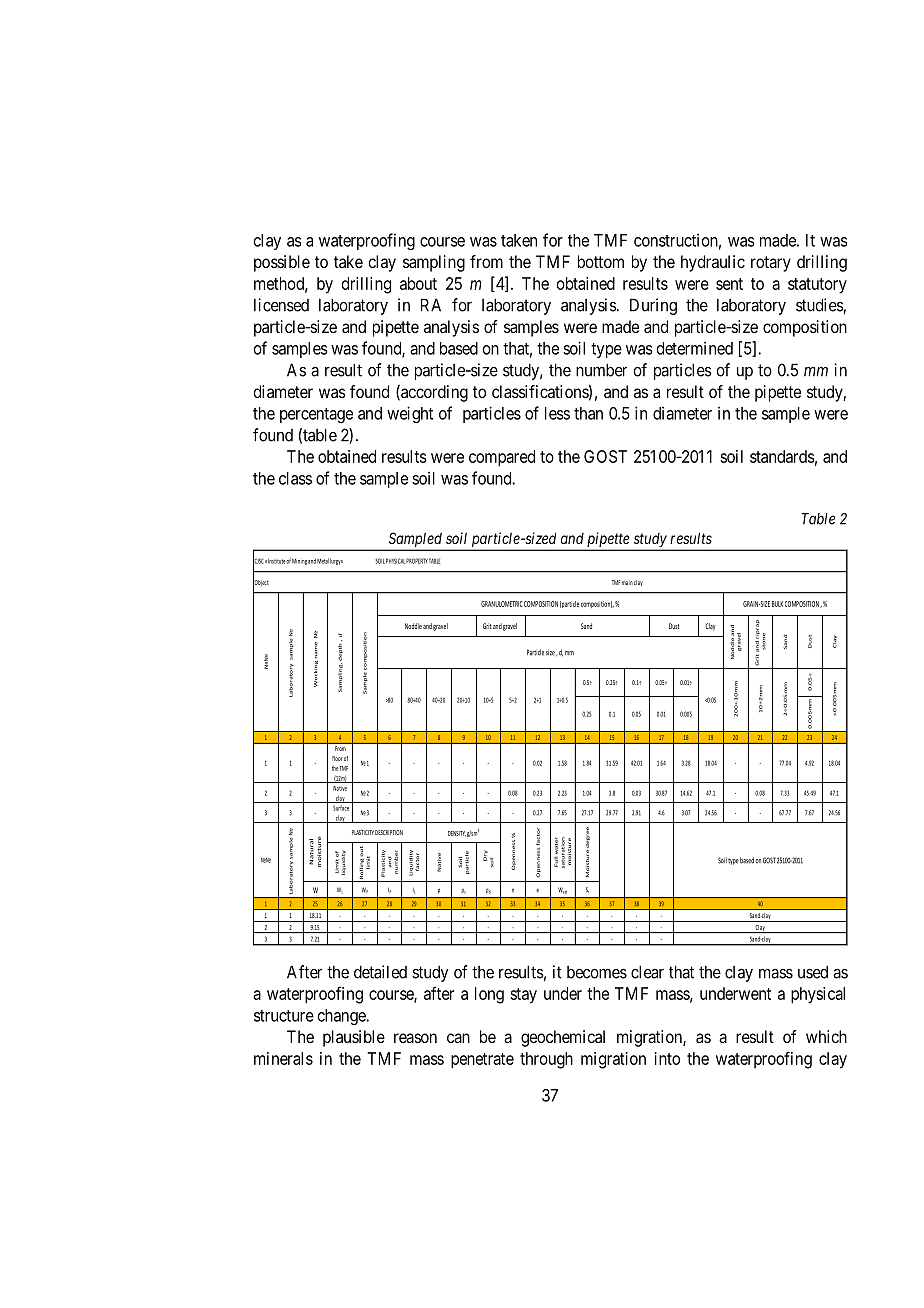 Image resolution: width=924 pixels, height=1308 pixels. I want to click on DENSITY, so click(457, 834).
